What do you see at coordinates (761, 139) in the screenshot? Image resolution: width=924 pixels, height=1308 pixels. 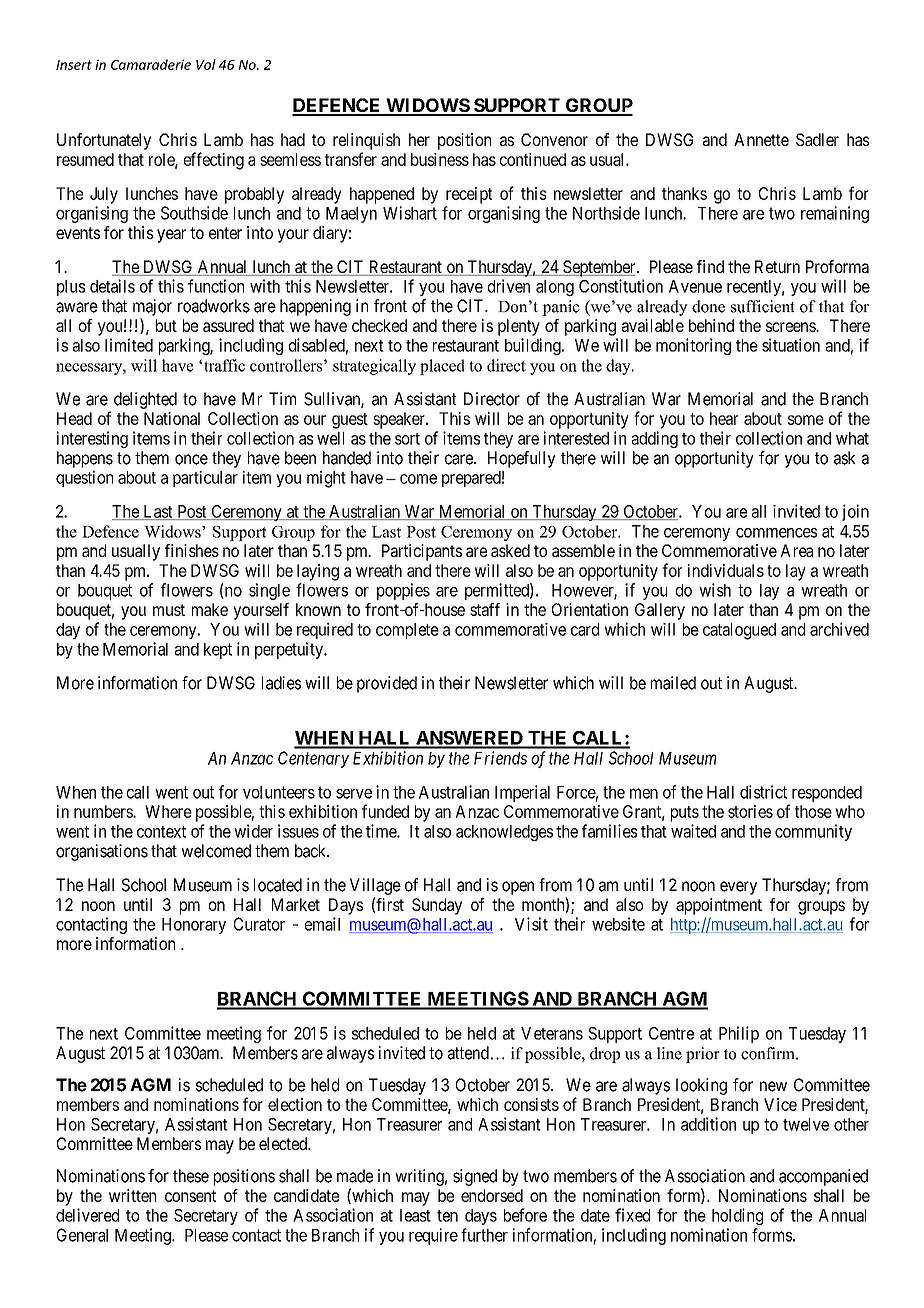 I see `Annette` at bounding box center [761, 139].
